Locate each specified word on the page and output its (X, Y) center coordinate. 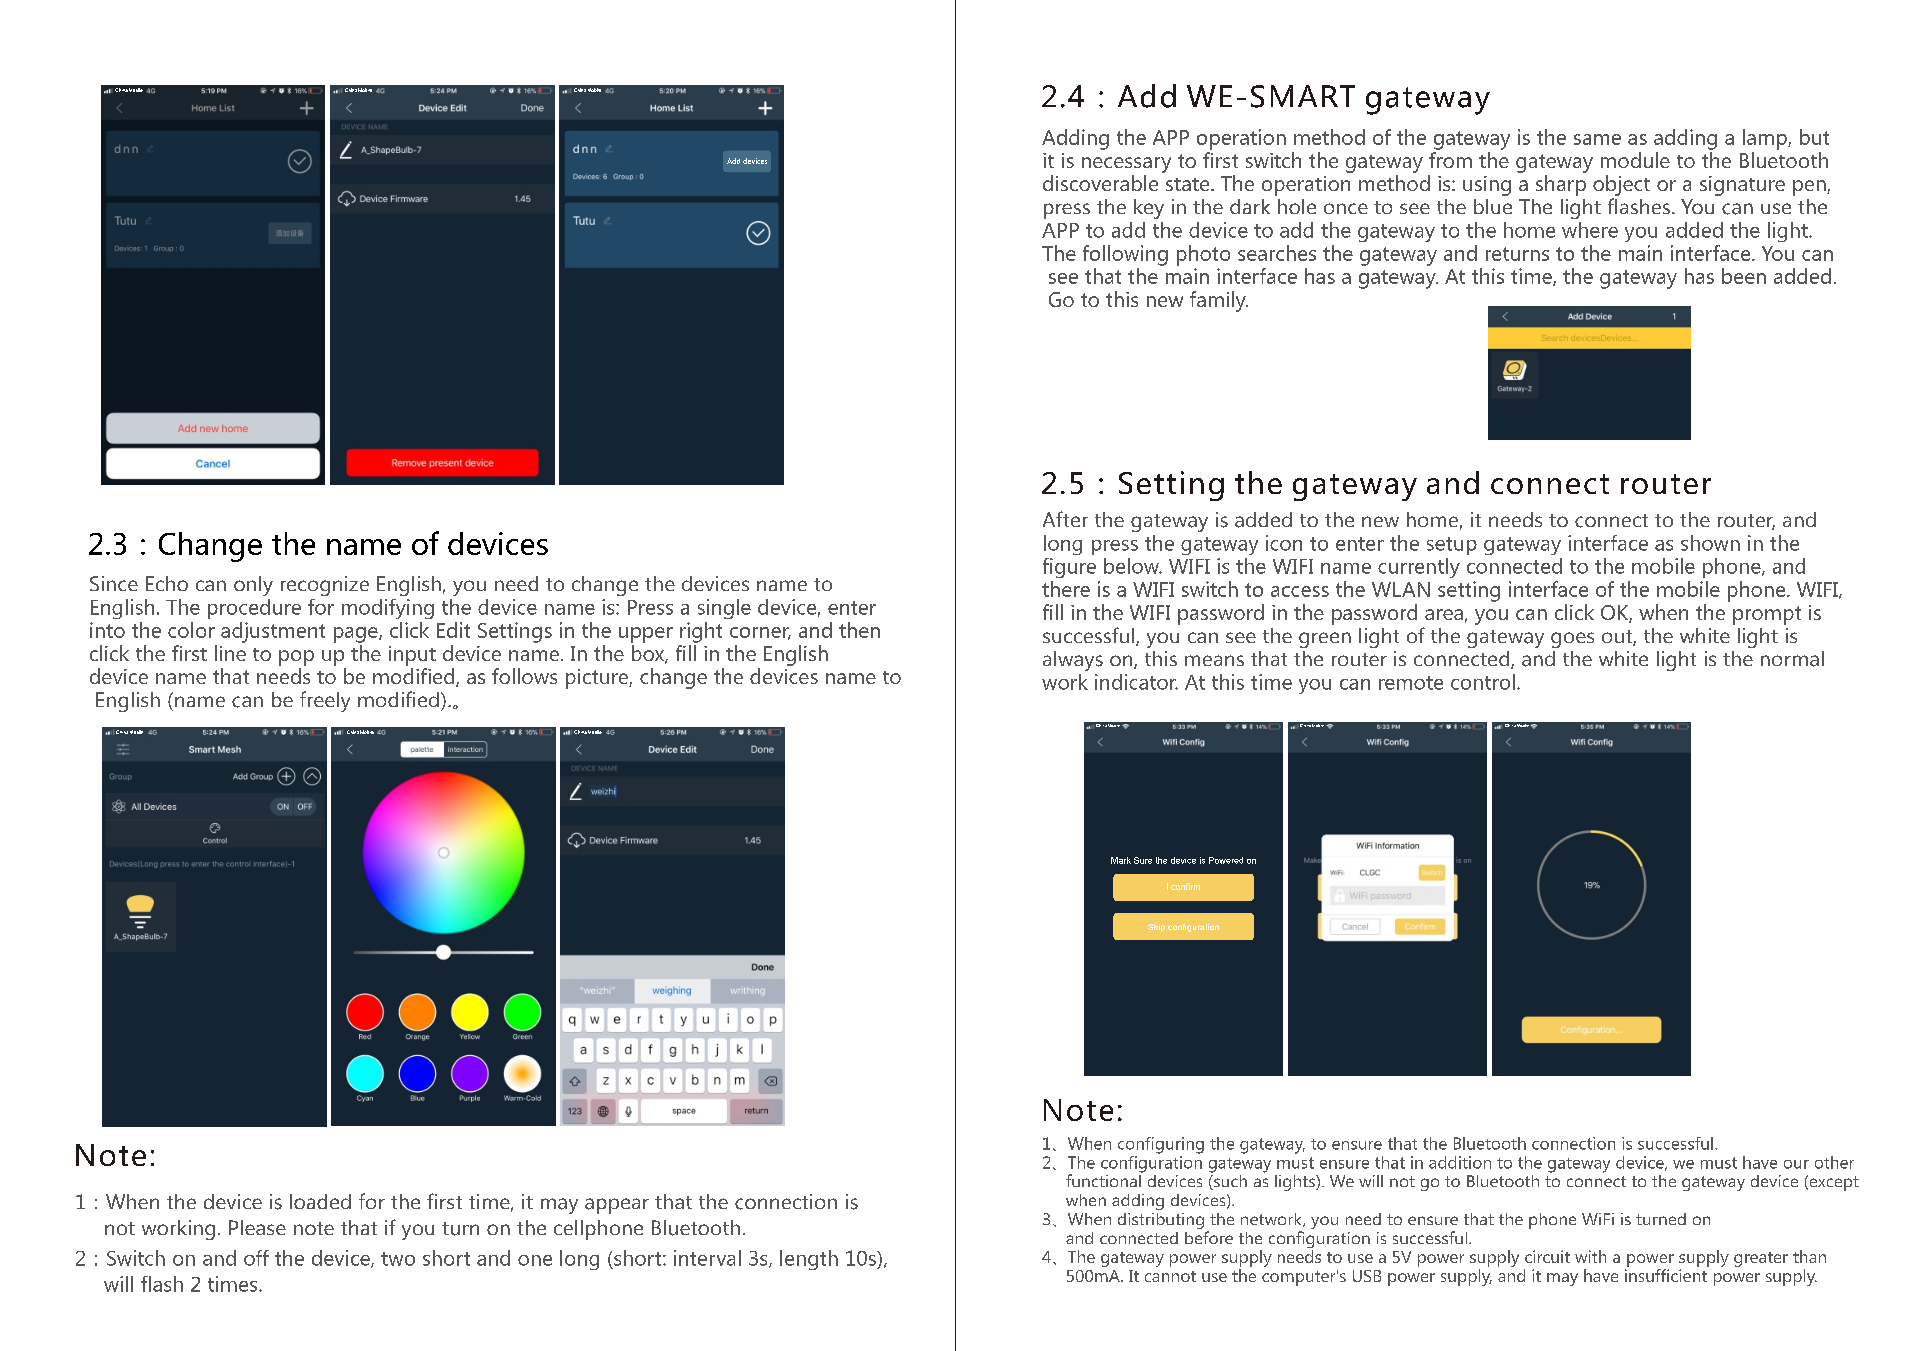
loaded (320, 1201)
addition (1460, 1162)
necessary (1126, 165)
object (1621, 187)
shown (1710, 543)
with (1590, 1256)
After (1065, 519)
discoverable (1100, 183)
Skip (1156, 928)
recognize (325, 586)
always (1073, 661)
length (809, 1260)
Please (257, 1227)
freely (325, 701)
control (1483, 682)
